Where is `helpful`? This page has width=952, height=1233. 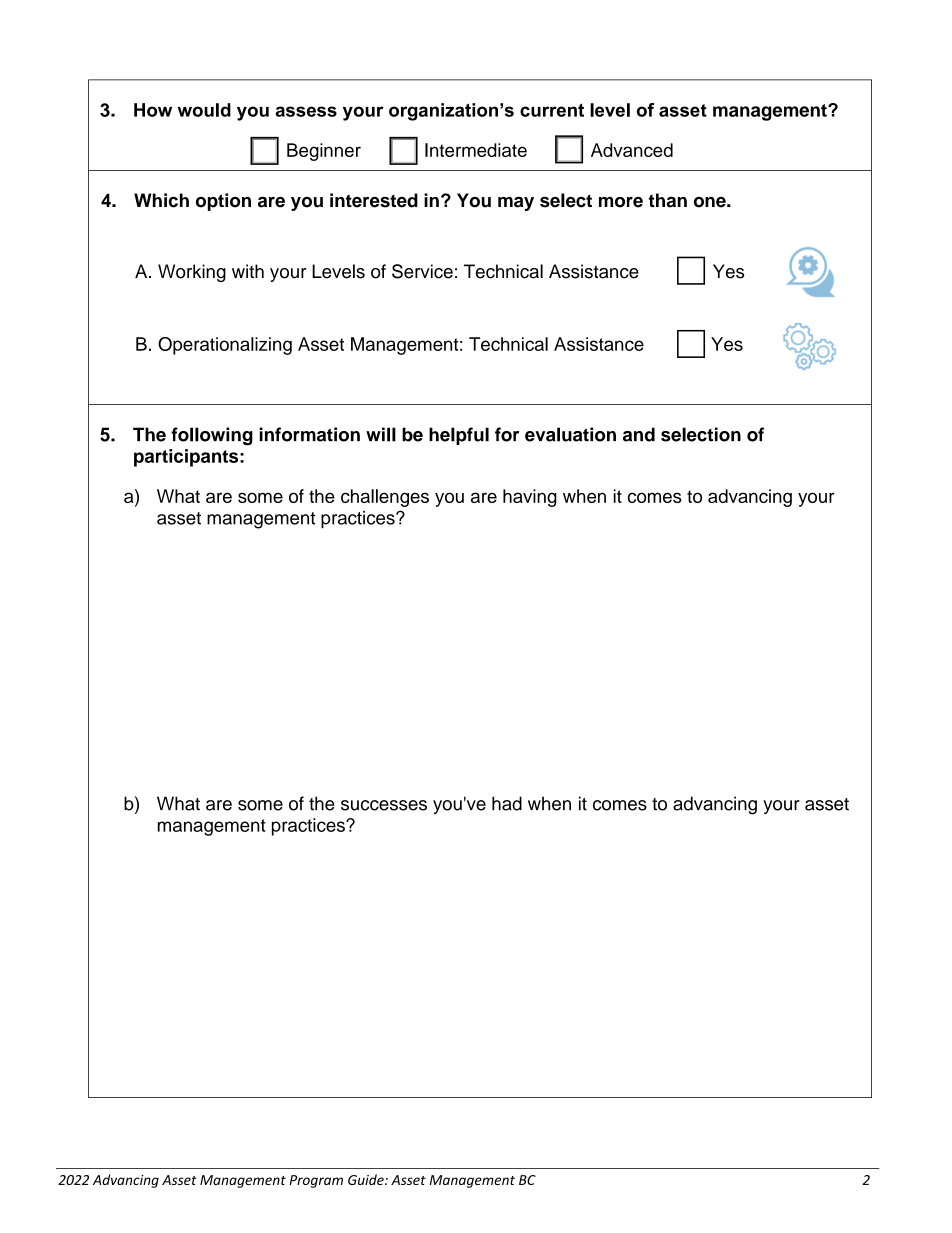 helpful is located at coordinates (459, 436).
